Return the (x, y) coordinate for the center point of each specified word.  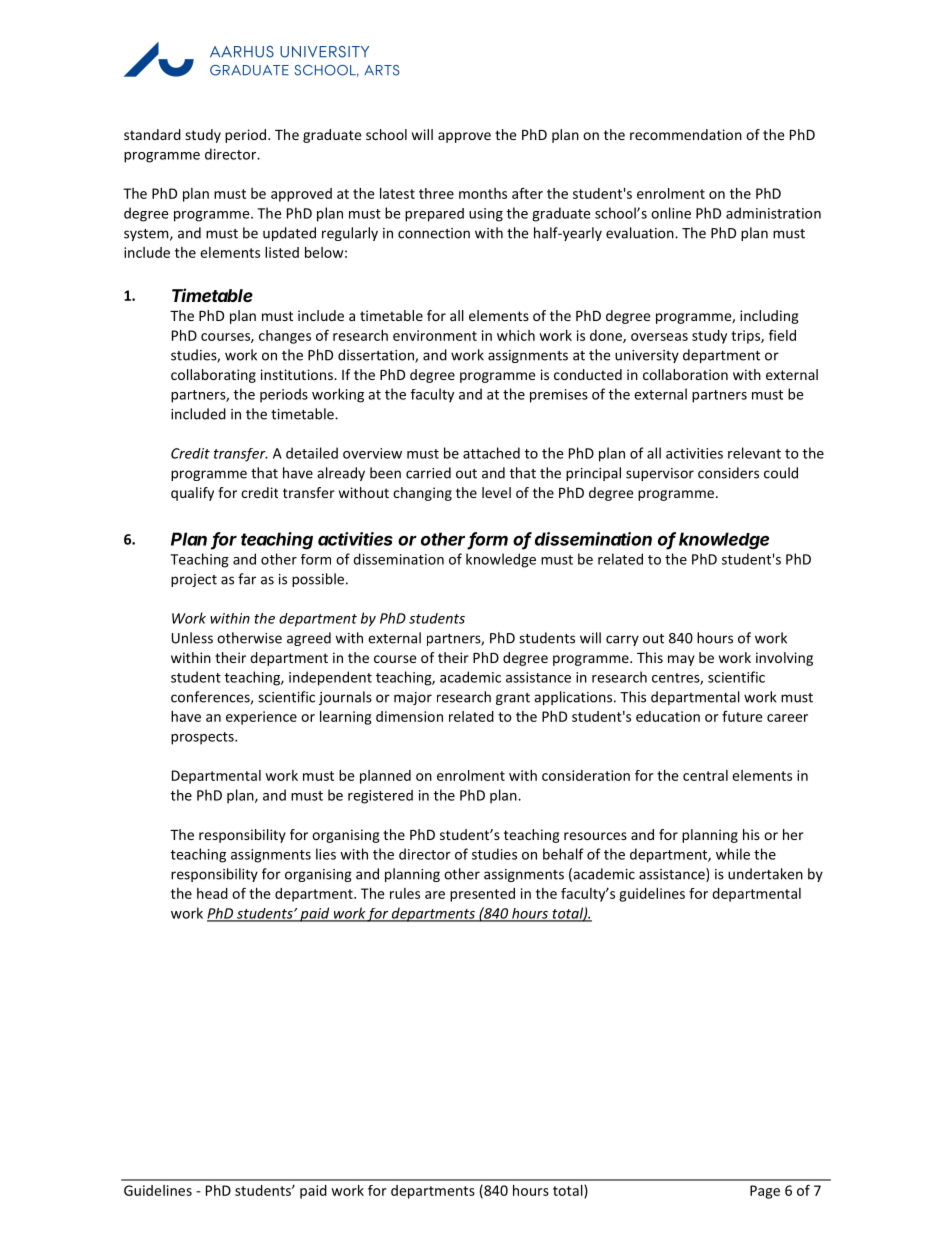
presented (482, 895)
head (212, 893)
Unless (192, 638)
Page (765, 1192)
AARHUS (242, 52)
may (681, 660)
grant (513, 699)
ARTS (382, 70)
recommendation (686, 134)
